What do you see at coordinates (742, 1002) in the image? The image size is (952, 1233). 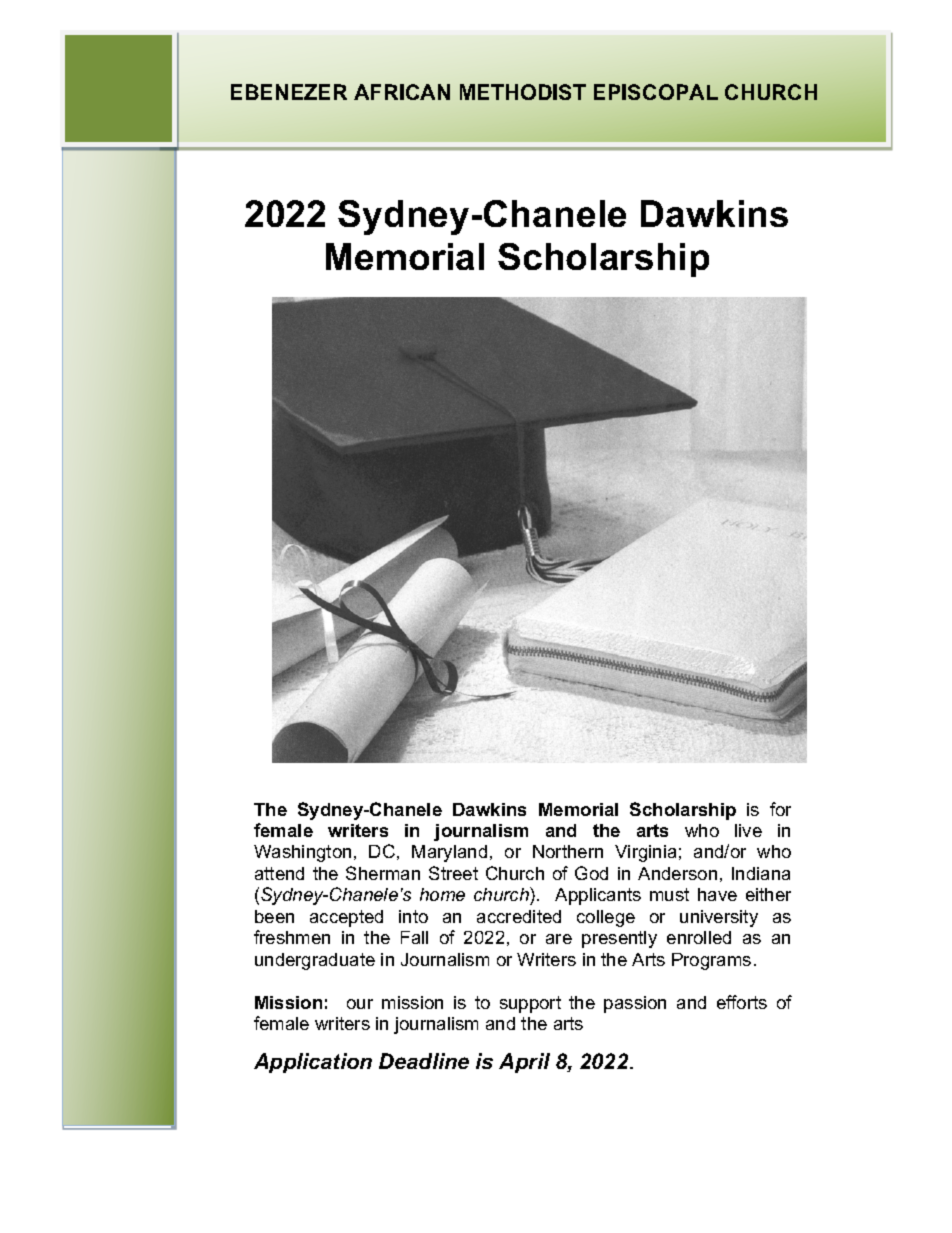 I see `efforts` at bounding box center [742, 1002].
